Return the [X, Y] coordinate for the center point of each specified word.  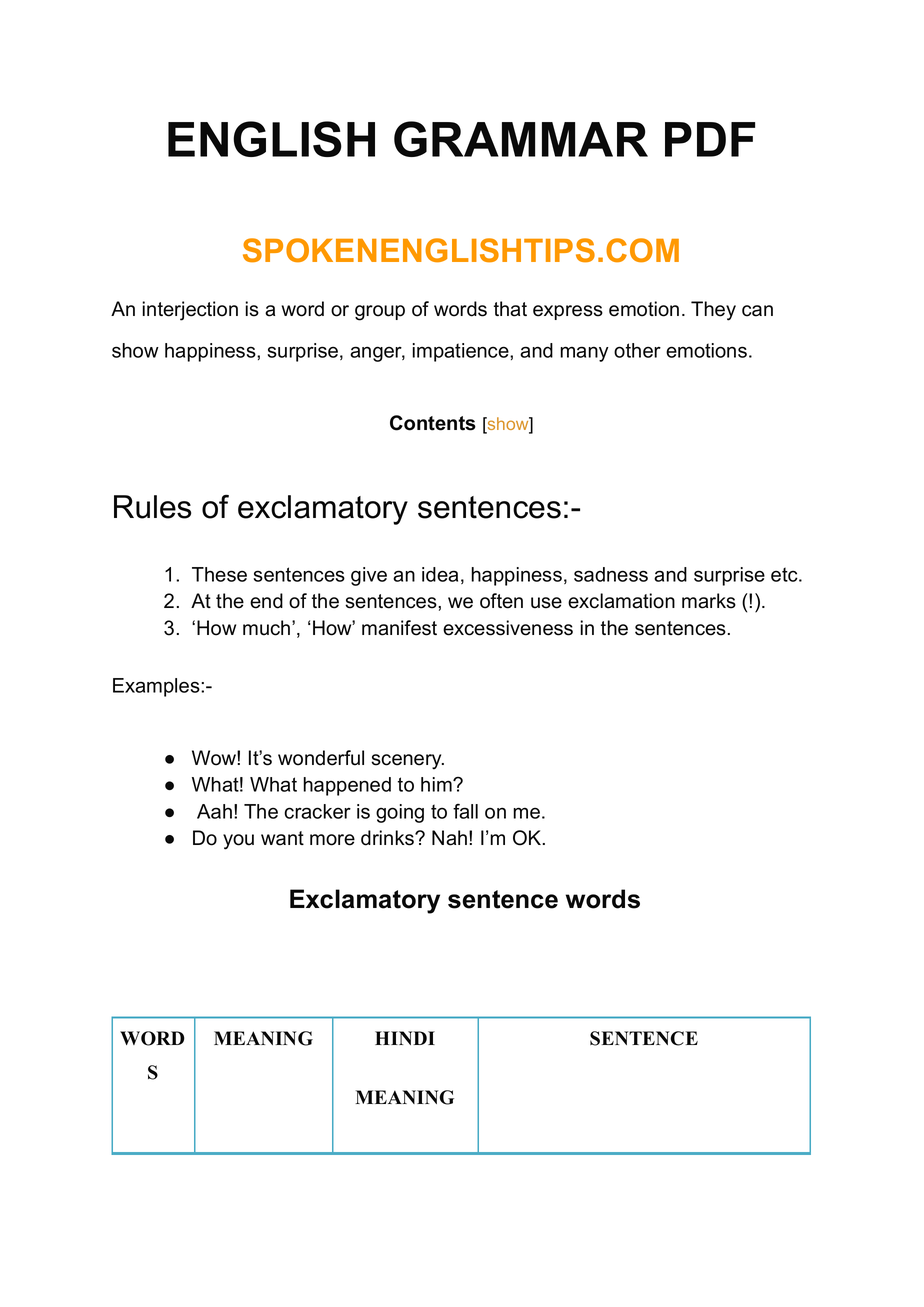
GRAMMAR [521, 139]
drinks [388, 838]
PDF [710, 139]
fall [465, 811]
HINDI [405, 1038]
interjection [190, 311]
